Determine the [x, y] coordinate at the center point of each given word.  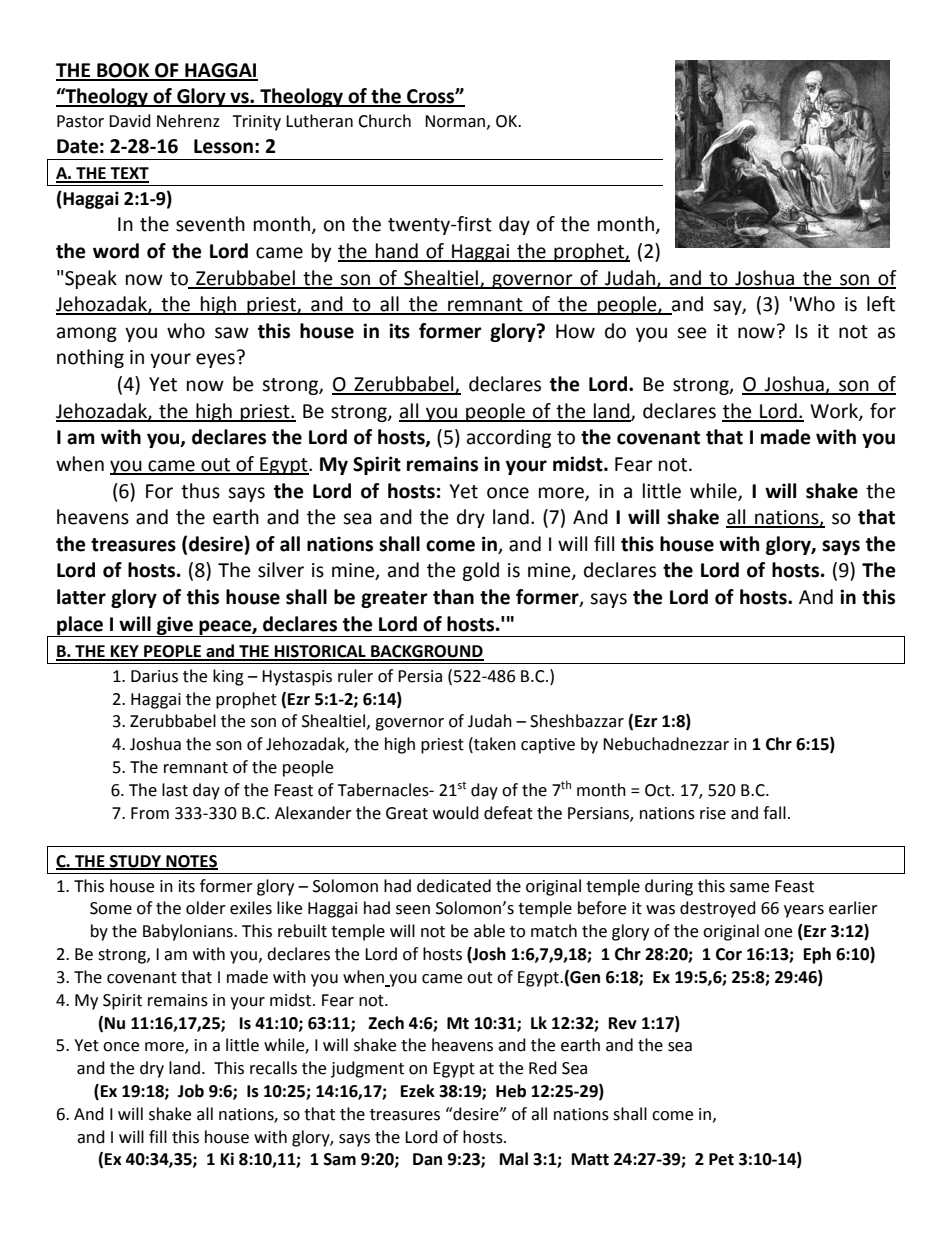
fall [774, 813]
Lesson [223, 146]
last [175, 790]
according [509, 438]
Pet [721, 1159]
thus [200, 491]
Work [835, 411]
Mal [514, 1159]
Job [191, 1091]
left [881, 304]
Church [384, 121]
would [456, 813]
